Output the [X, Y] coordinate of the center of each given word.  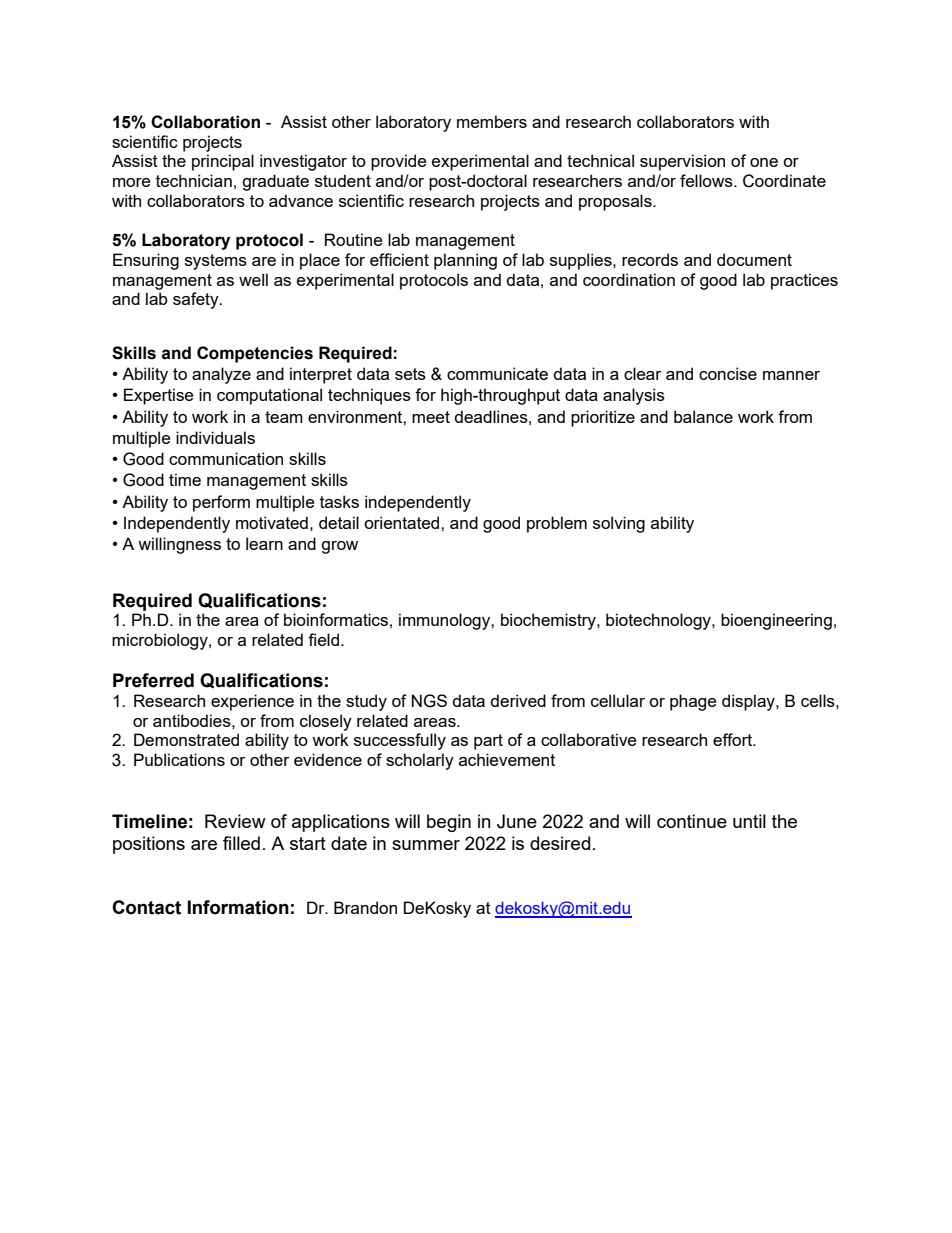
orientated [403, 522]
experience [252, 702]
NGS [429, 701]
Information [238, 907]
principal [223, 162]
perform [221, 503]
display [749, 702]
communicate [497, 373]
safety [197, 300]
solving [619, 524]
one [764, 162]
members [492, 121]
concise [728, 373]
